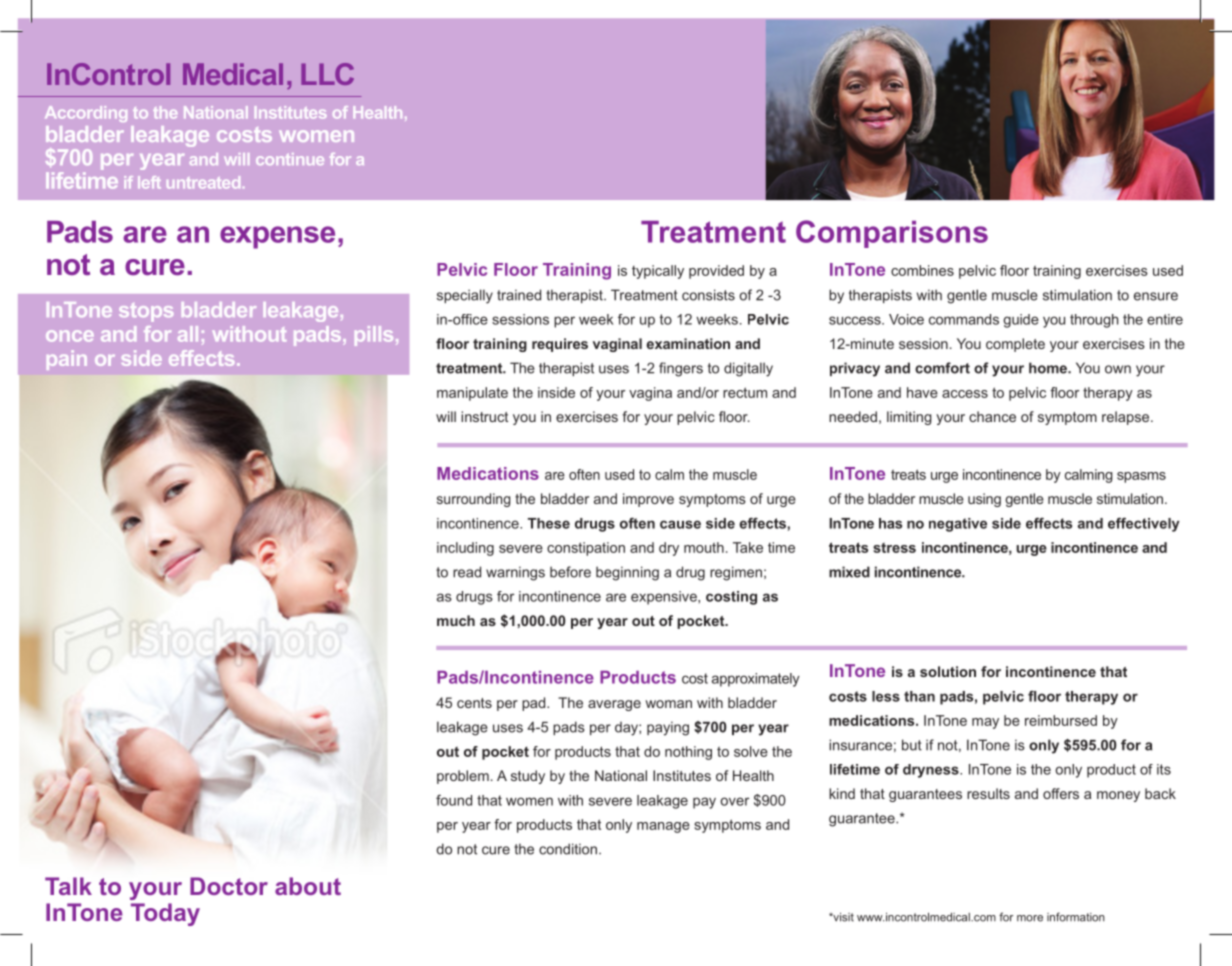  I want to click on using, so click(984, 500).
